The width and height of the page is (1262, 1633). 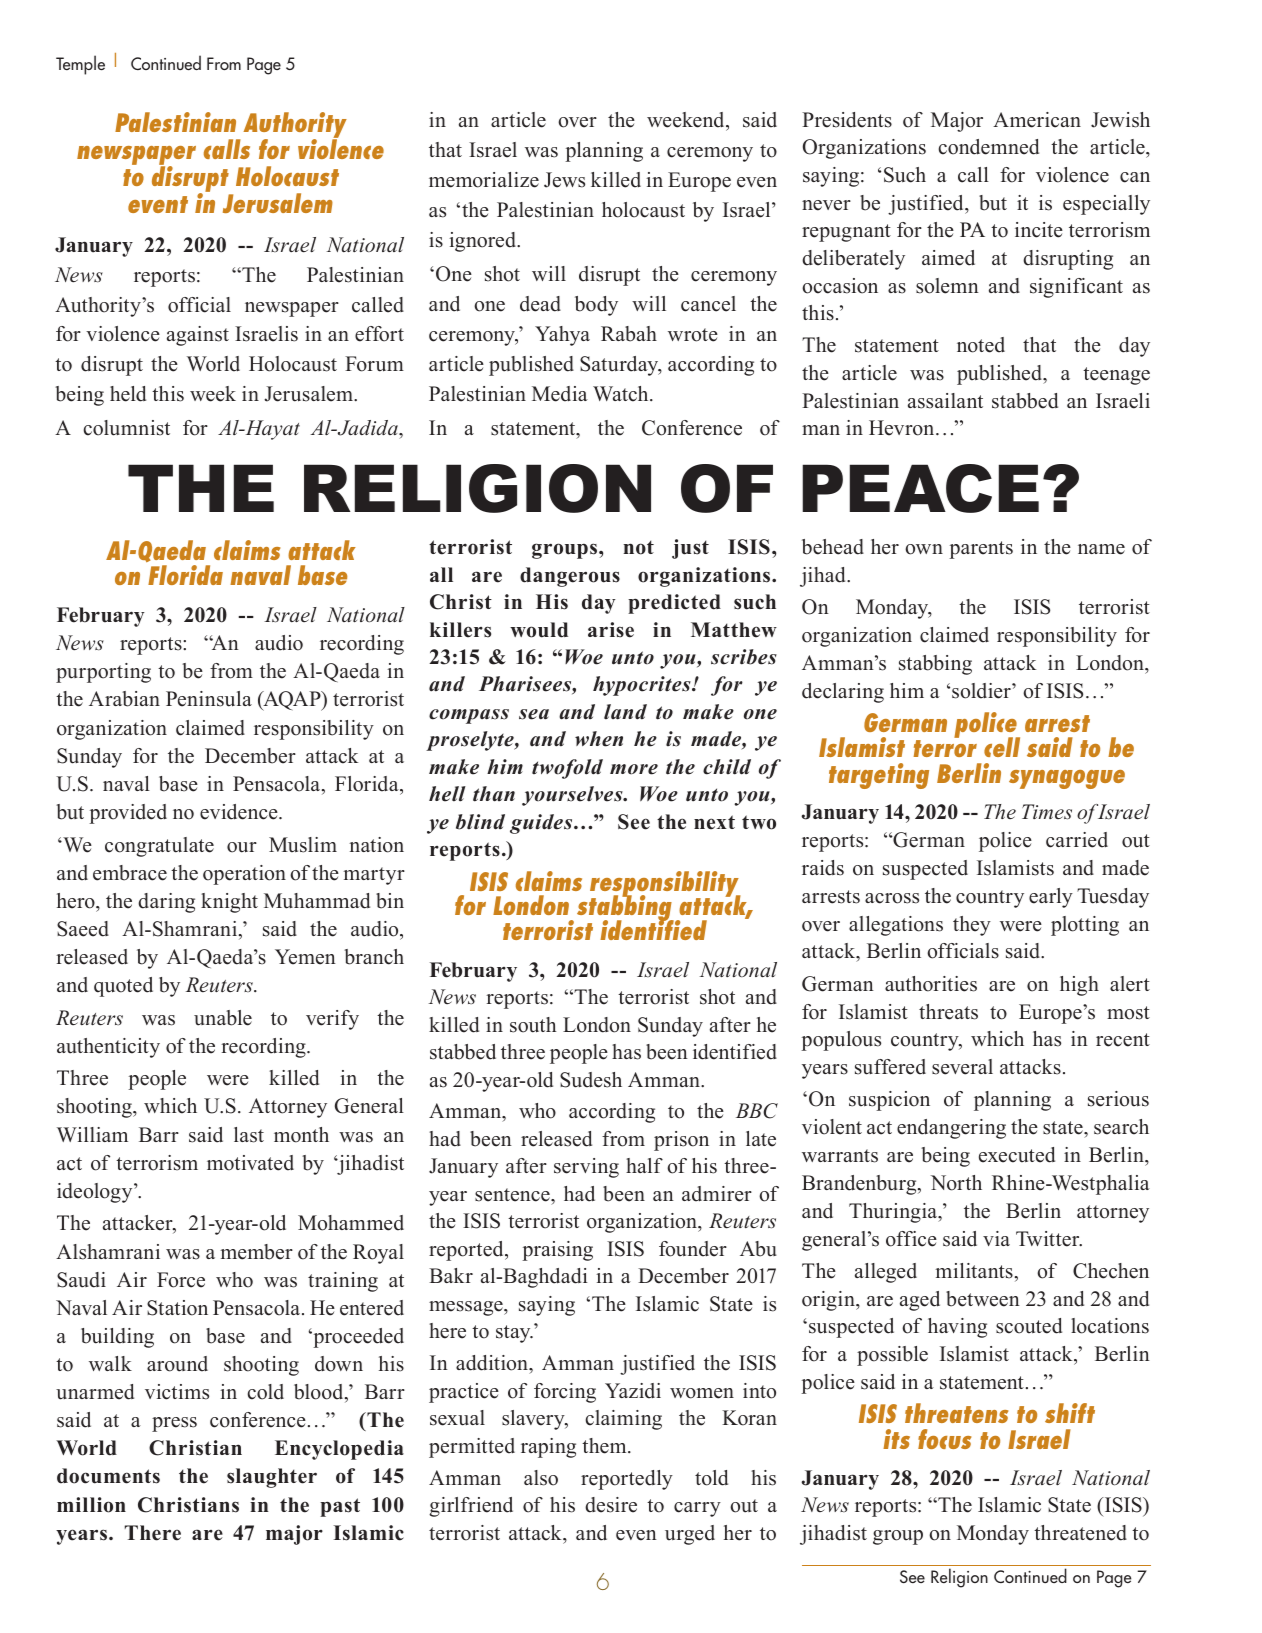 I want to click on Jews, so click(x=564, y=180).
